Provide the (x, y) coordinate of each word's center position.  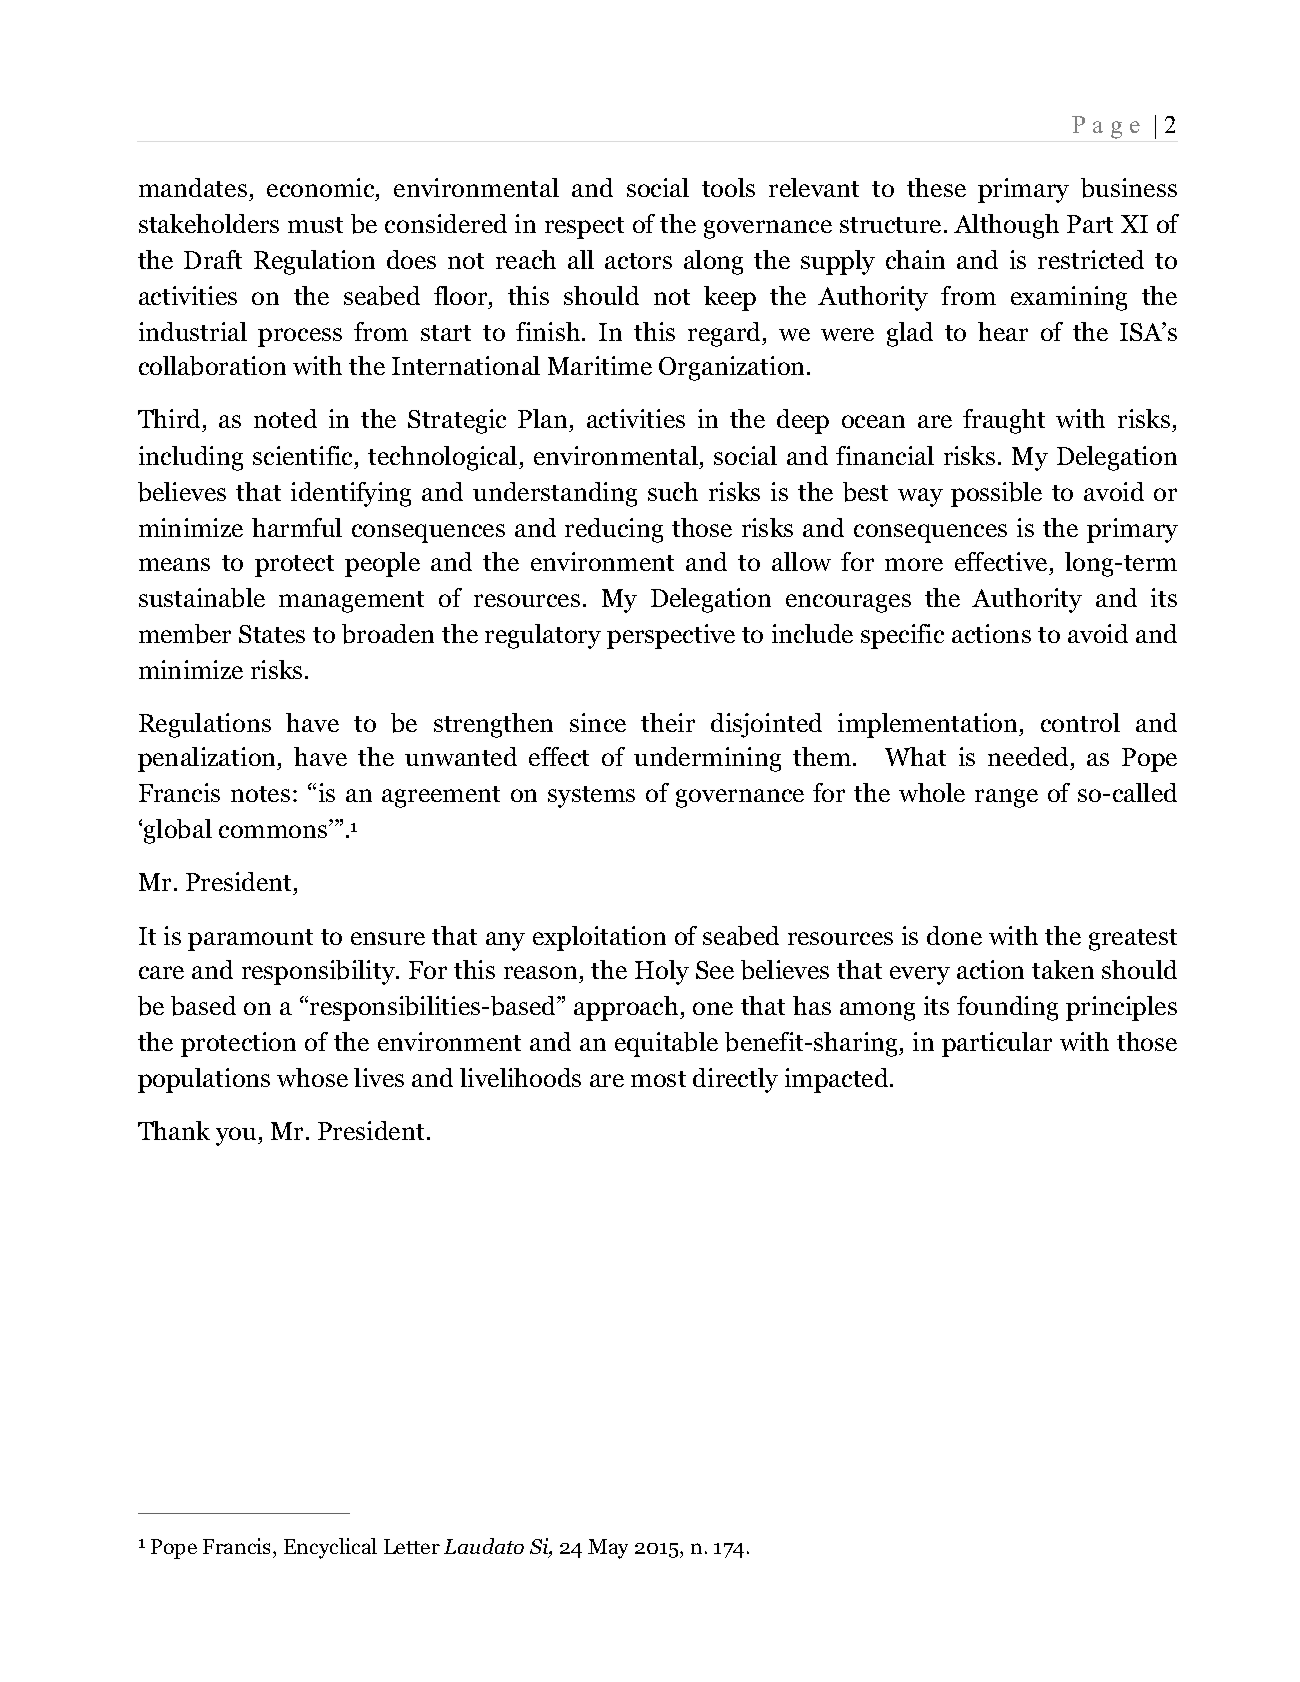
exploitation (599, 938)
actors (638, 261)
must (315, 225)
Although (1006, 226)
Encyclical (330, 1548)
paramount (250, 940)
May (608, 1549)
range (1006, 798)
